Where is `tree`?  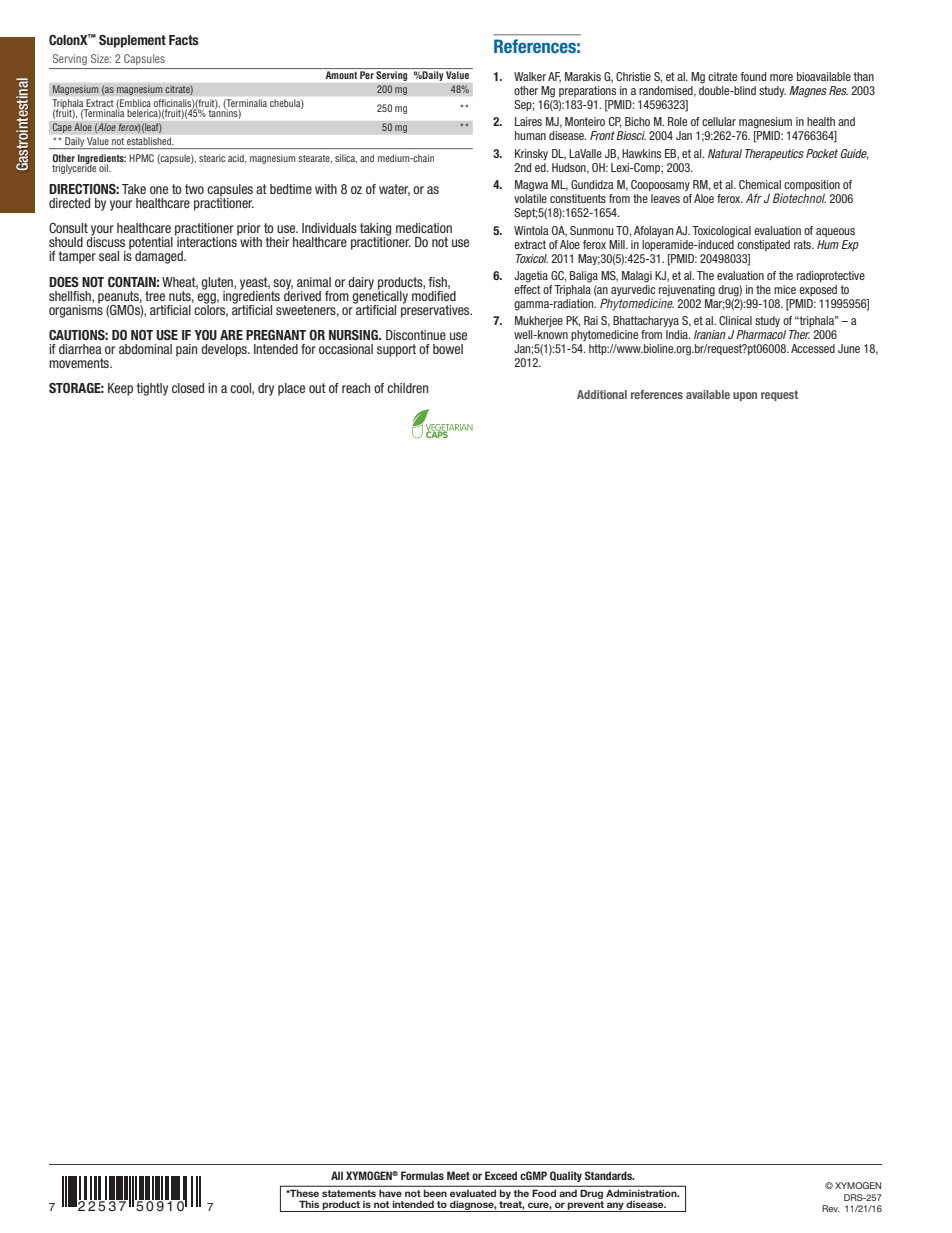 tree is located at coordinates (155, 296).
